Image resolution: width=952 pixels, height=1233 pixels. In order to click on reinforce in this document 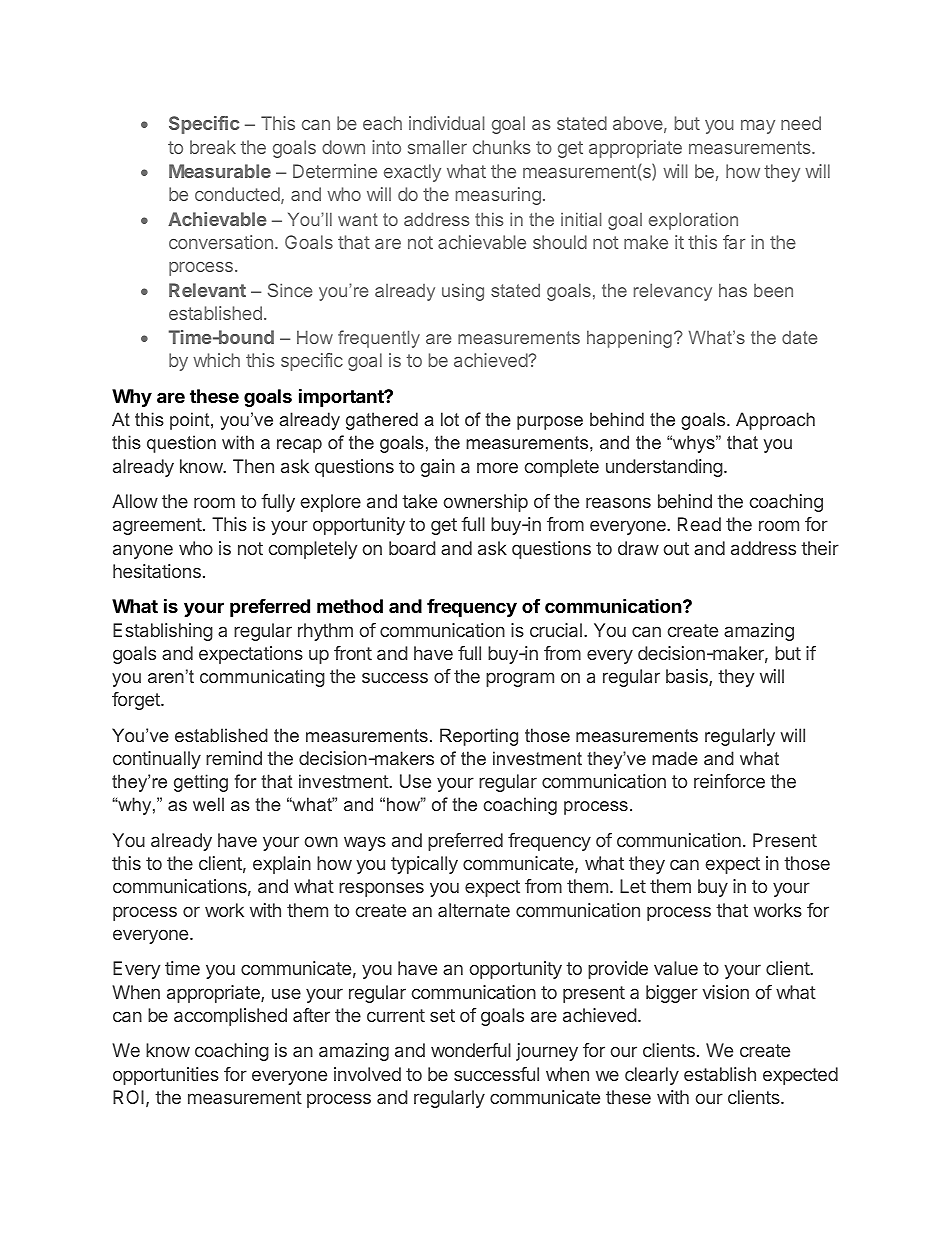, I will do `click(729, 781)`.
